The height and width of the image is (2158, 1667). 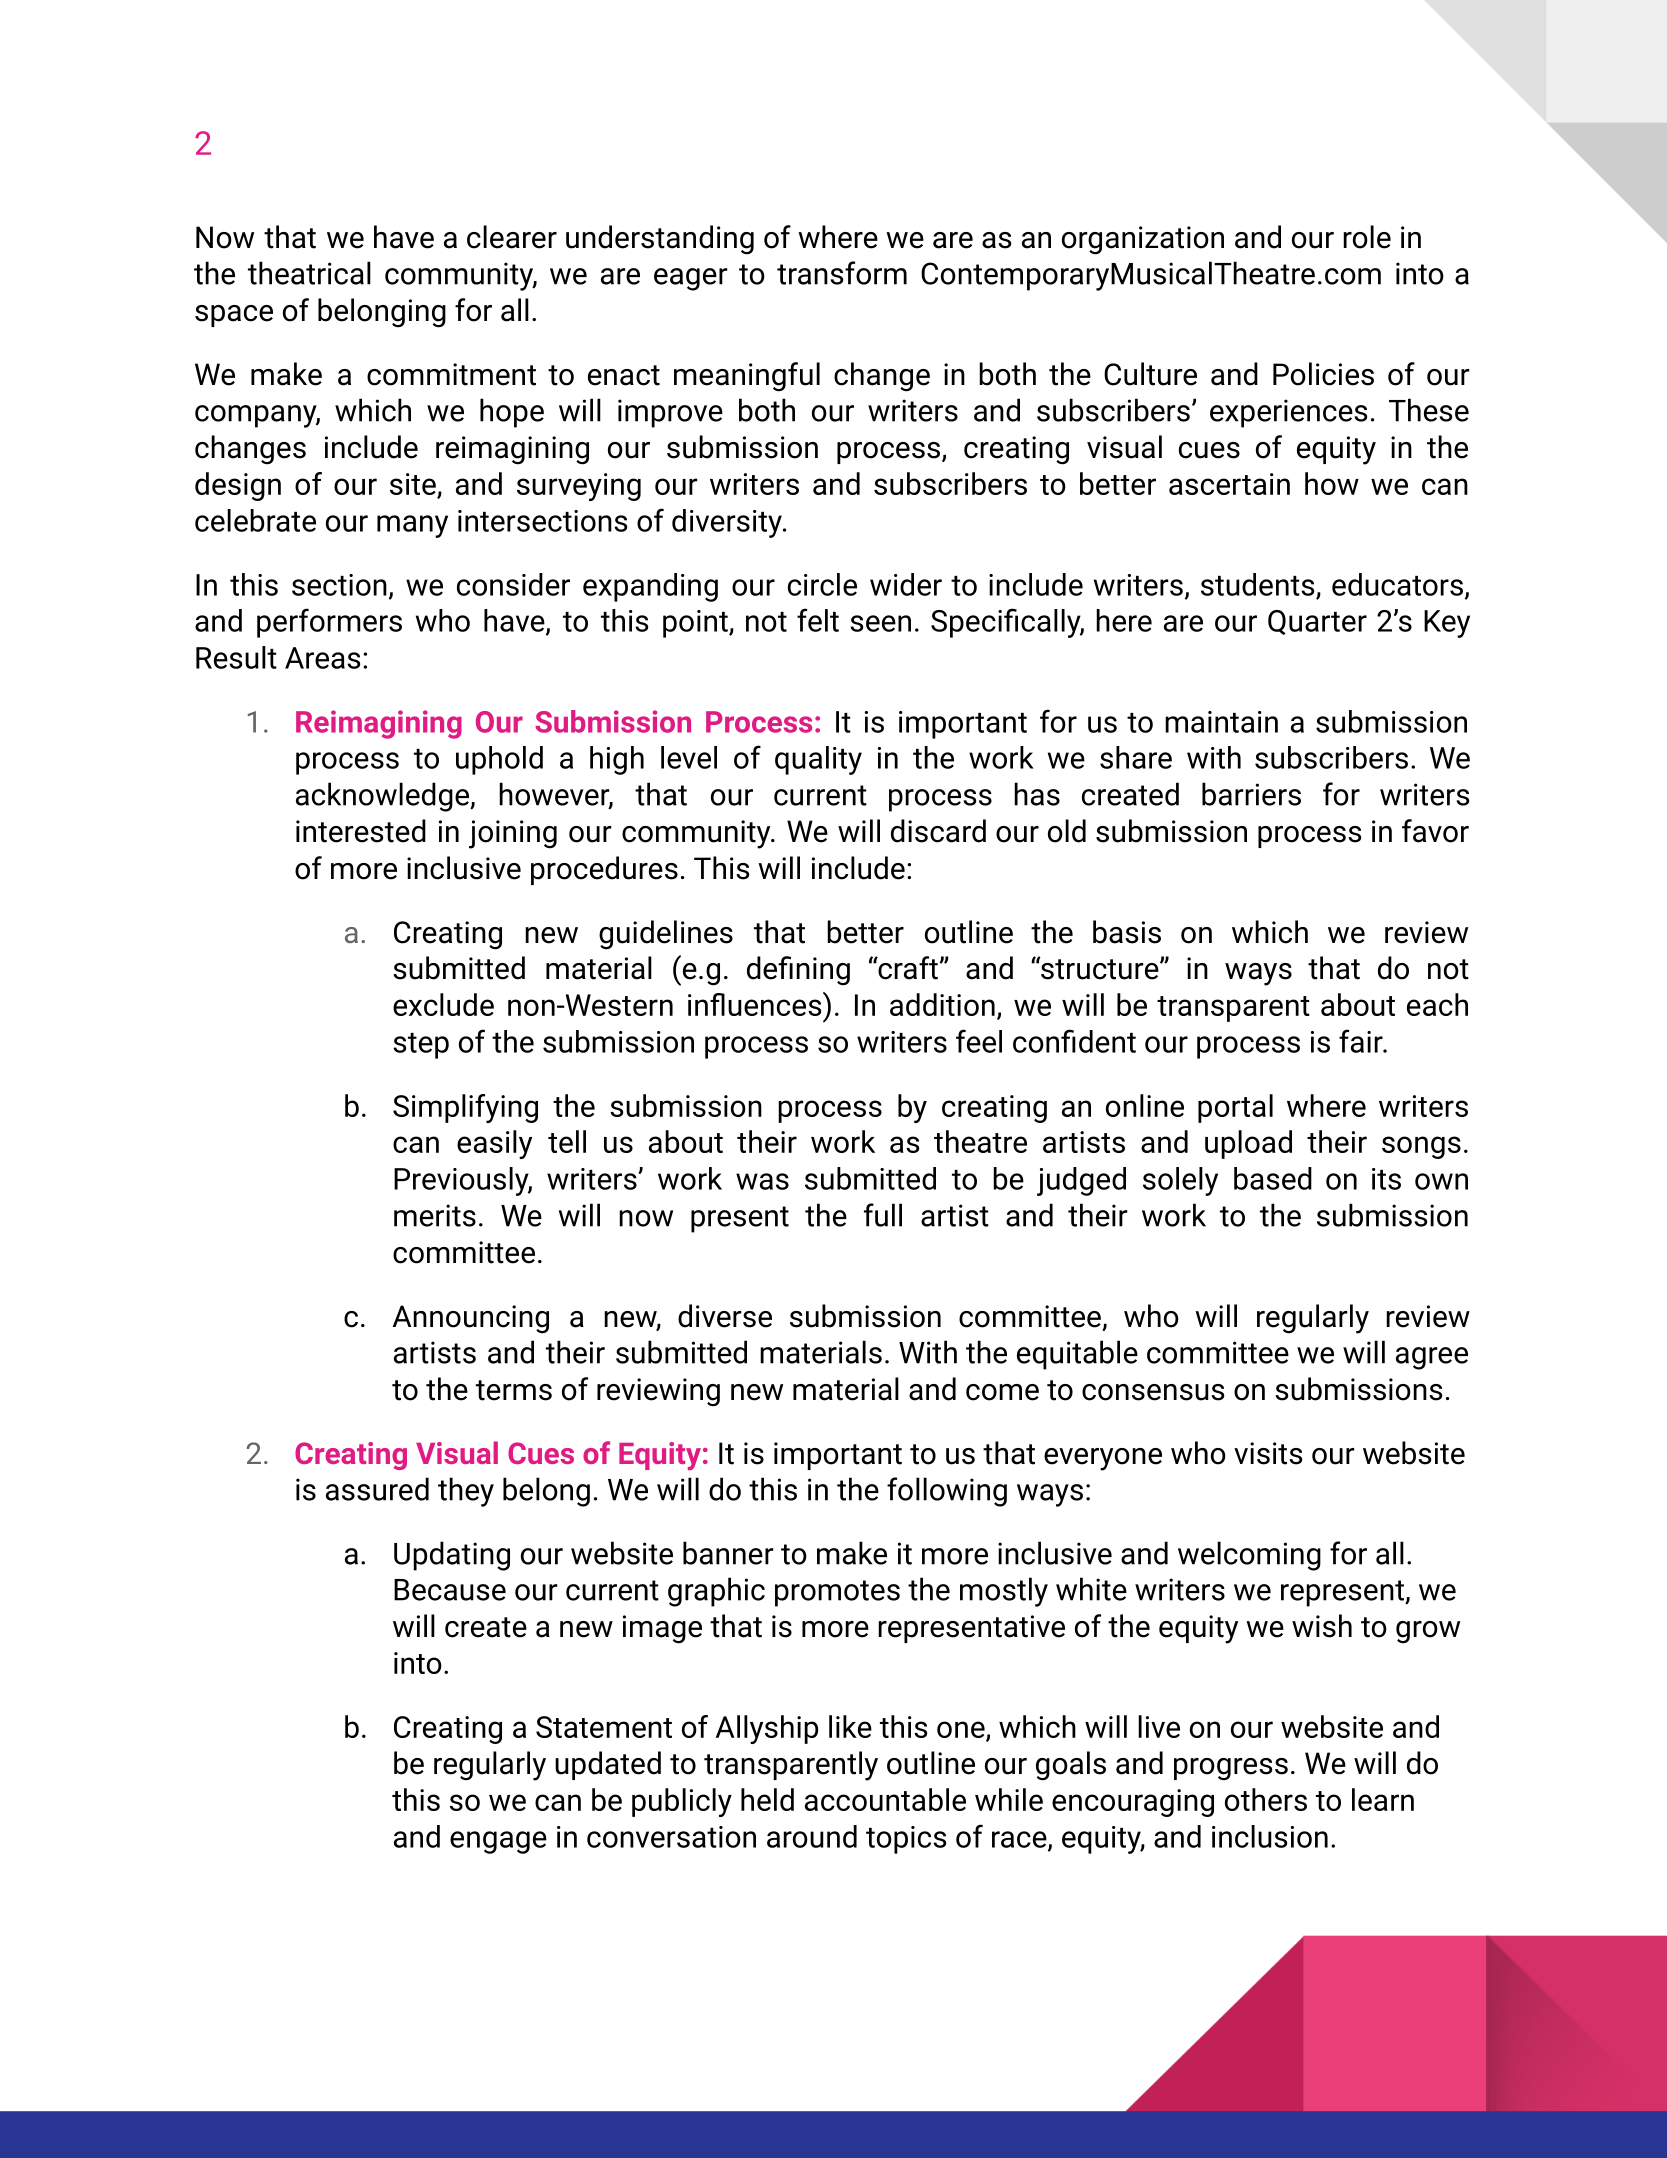 What do you see at coordinates (498, 1842) in the image?
I see `engage` at bounding box center [498, 1842].
